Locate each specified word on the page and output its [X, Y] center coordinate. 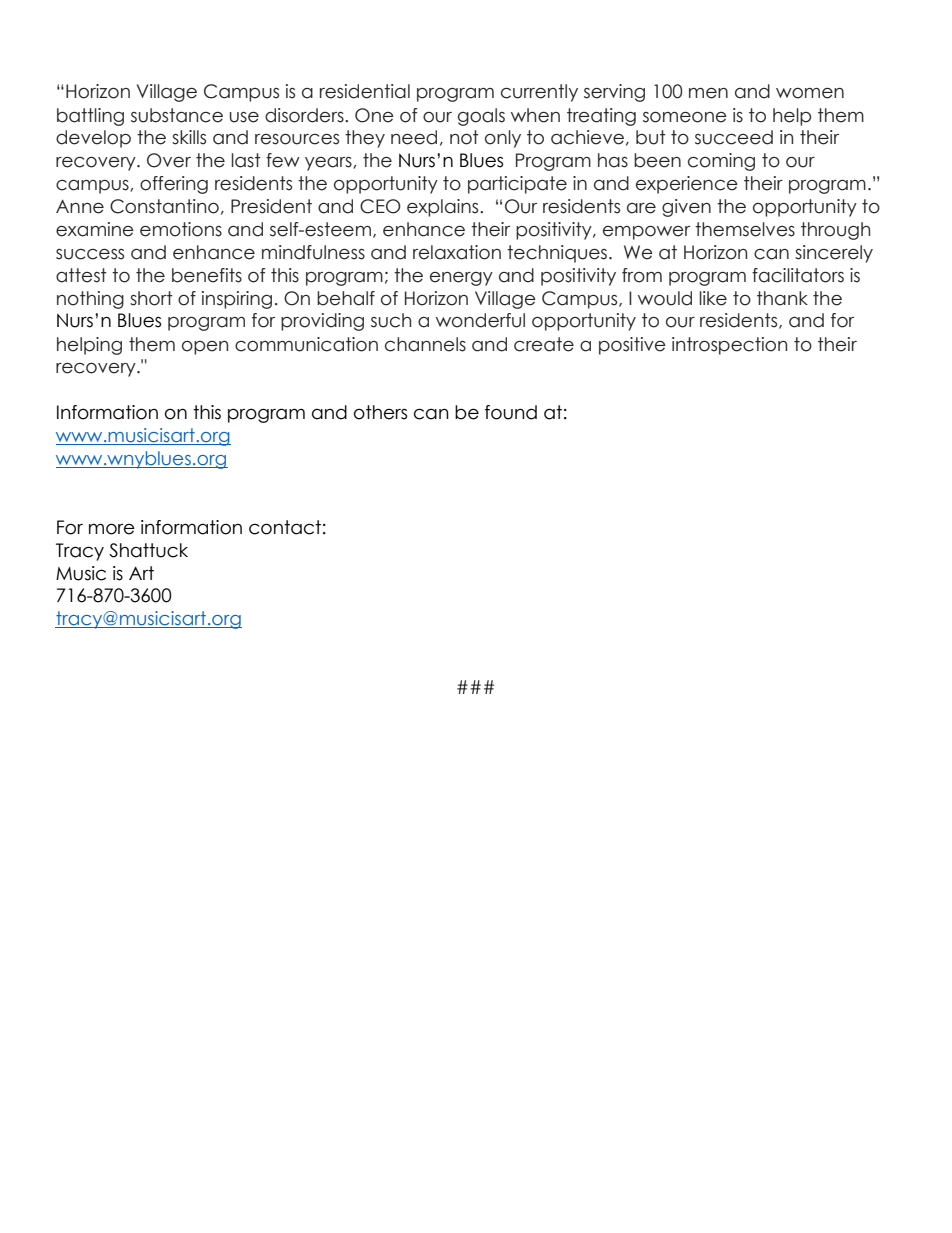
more [112, 529]
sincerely [834, 254]
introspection [729, 346]
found [511, 412]
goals [481, 117]
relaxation [457, 252]
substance [177, 115]
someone [685, 117]
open [205, 348]
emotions [181, 229]
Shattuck [148, 550]
